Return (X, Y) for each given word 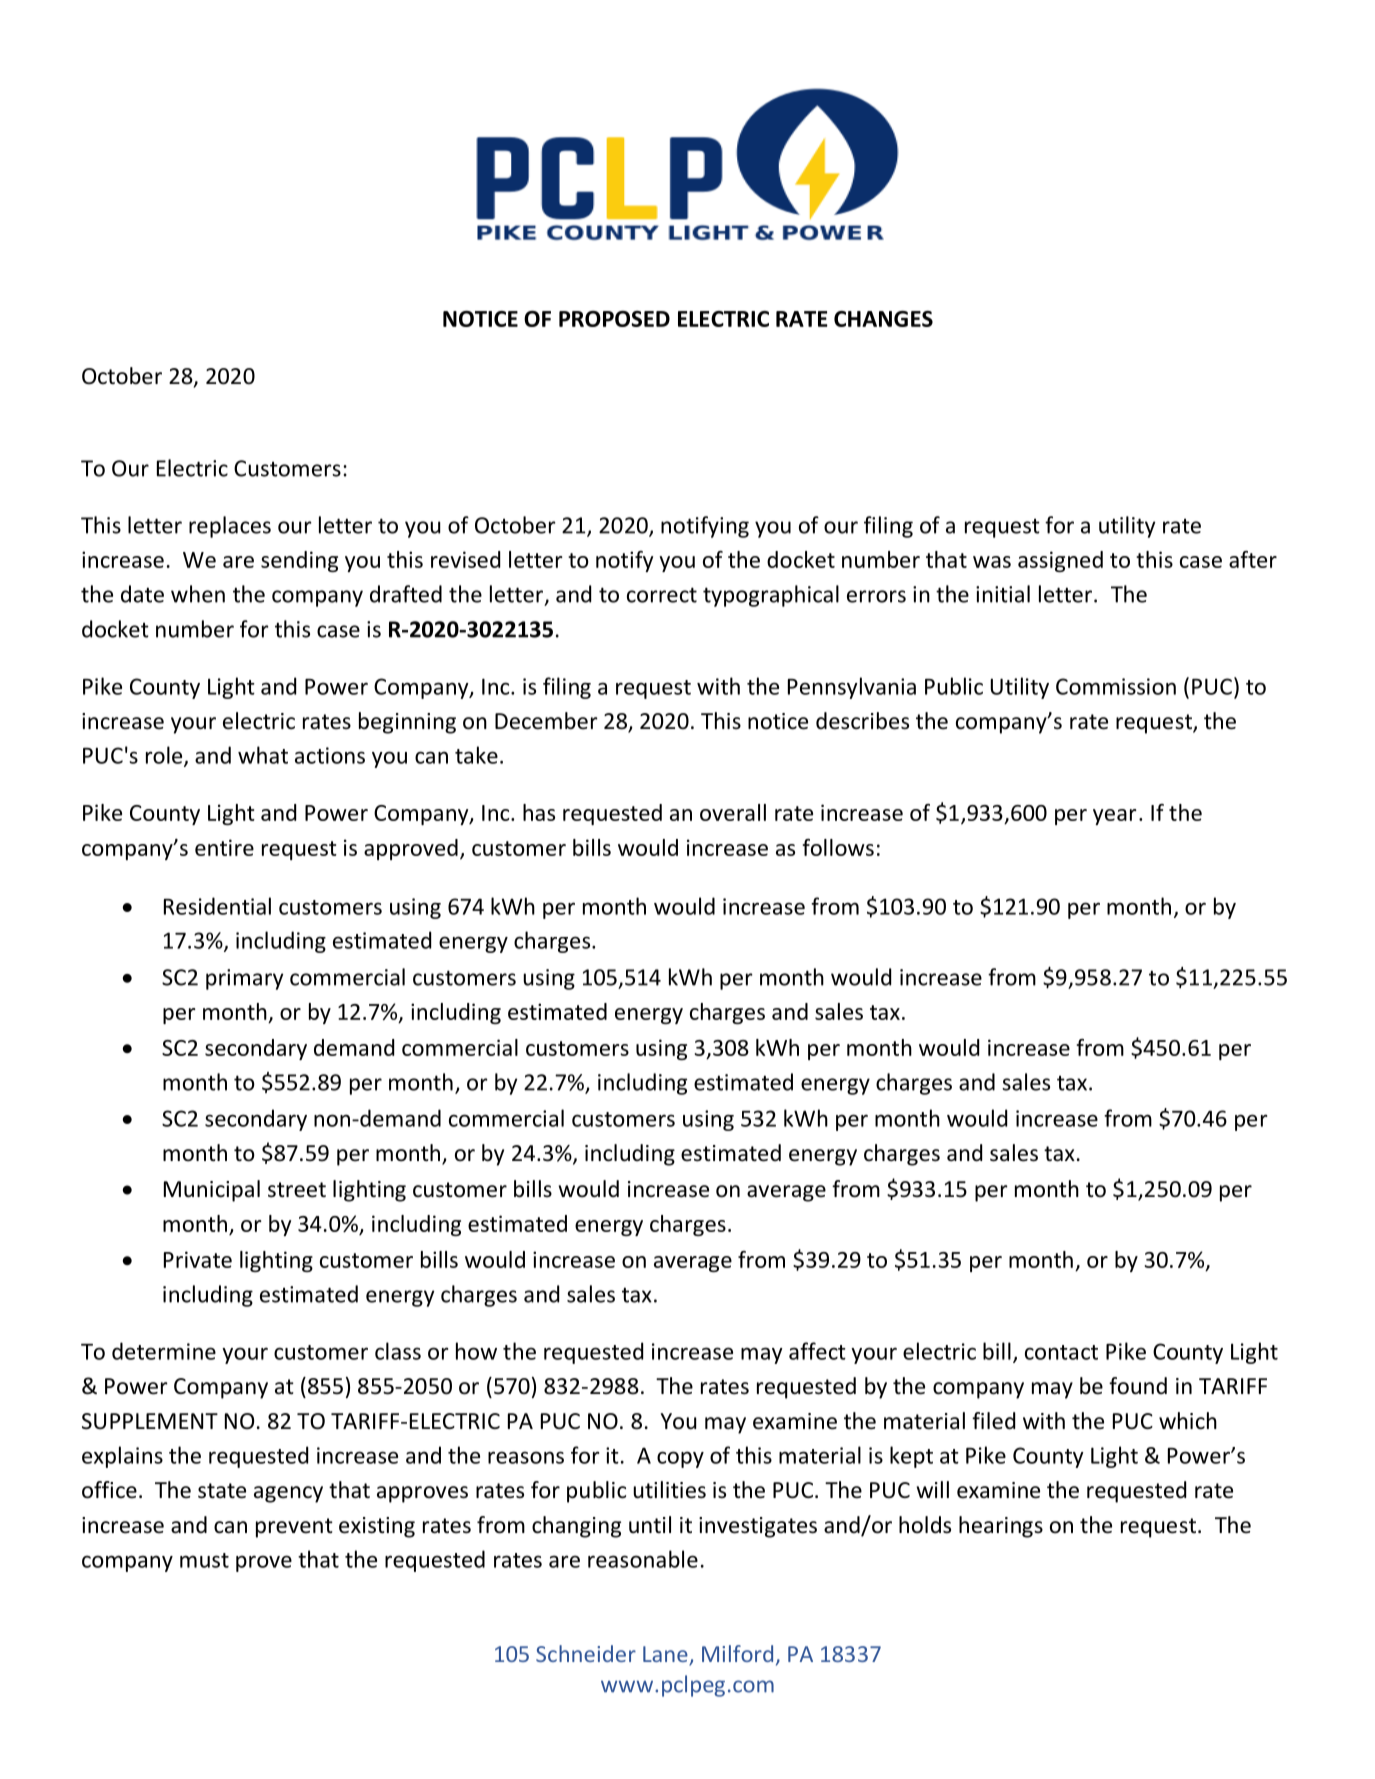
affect (817, 1351)
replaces (230, 527)
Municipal (212, 1191)
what (263, 755)
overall (733, 812)
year (1115, 817)
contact (1061, 1352)
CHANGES (883, 319)
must (204, 1560)
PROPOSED (614, 319)
